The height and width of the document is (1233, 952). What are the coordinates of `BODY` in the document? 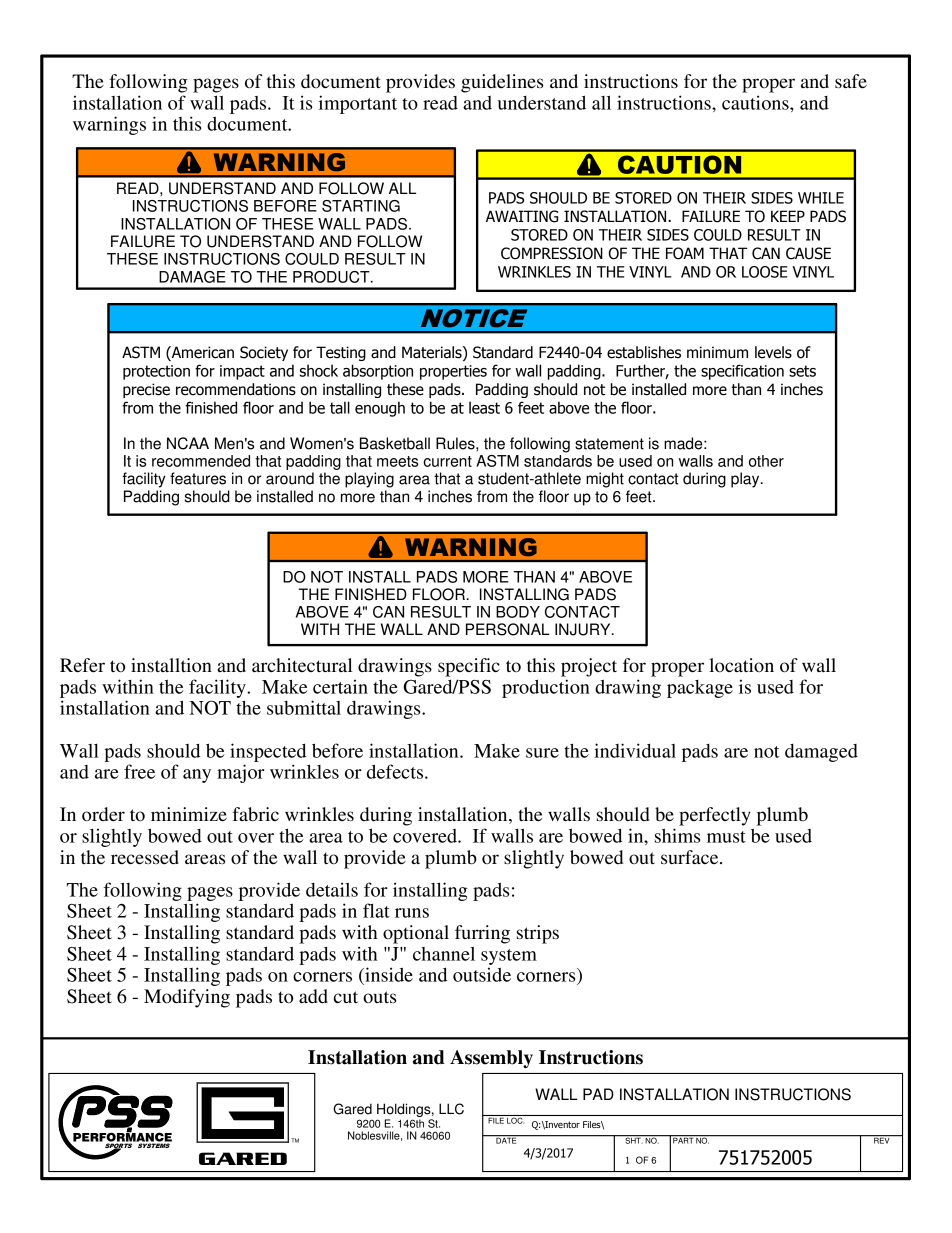 It's located at (518, 612).
